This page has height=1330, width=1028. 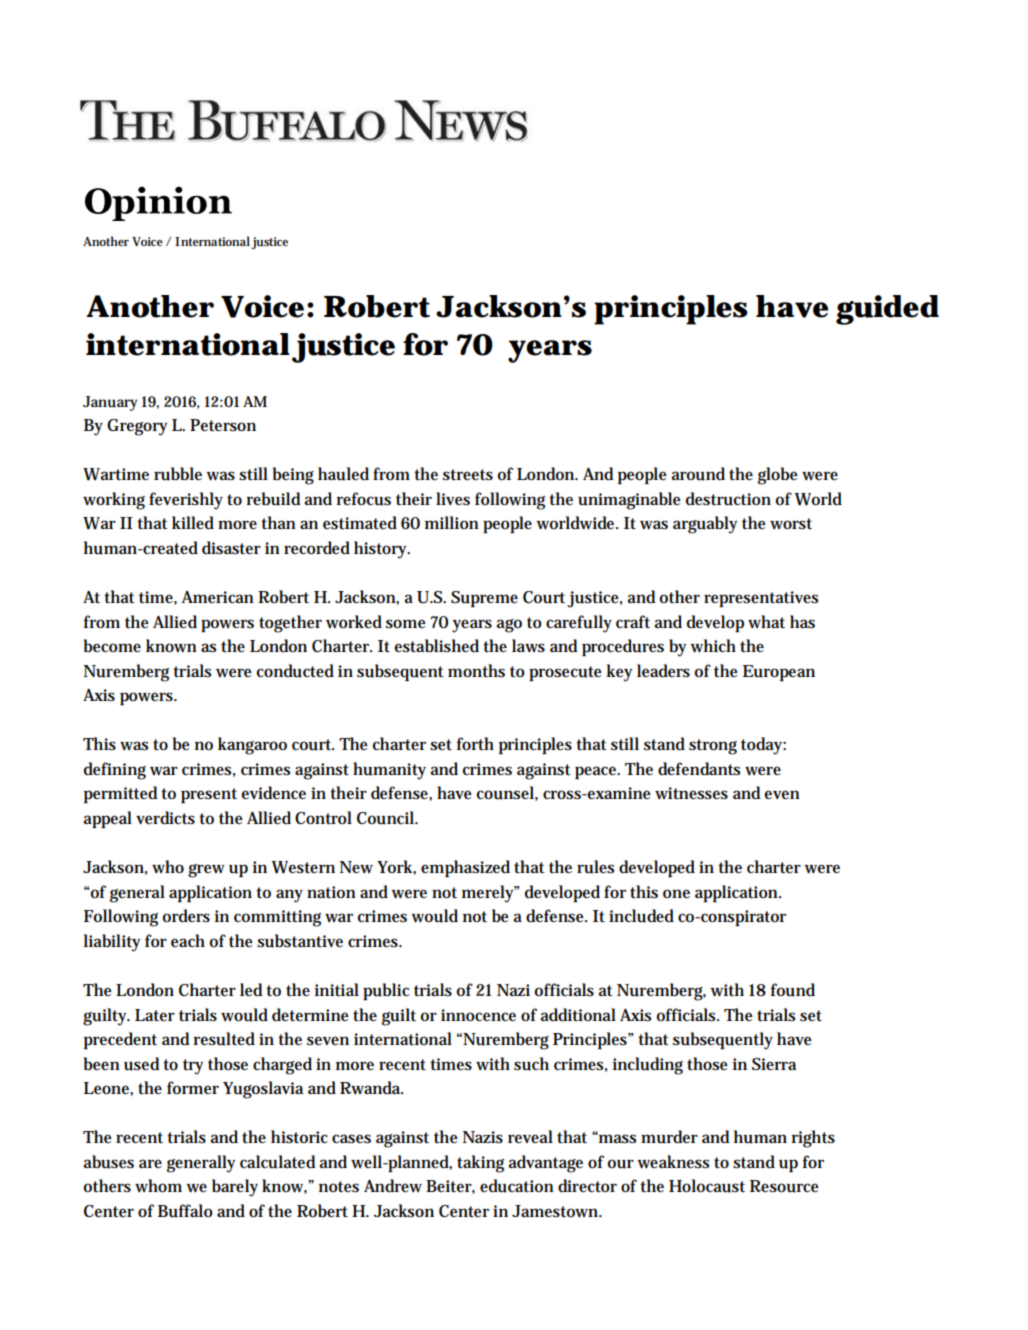 What do you see at coordinates (791, 524) in the page?
I see `worst` at bounding box center [791, 524].
